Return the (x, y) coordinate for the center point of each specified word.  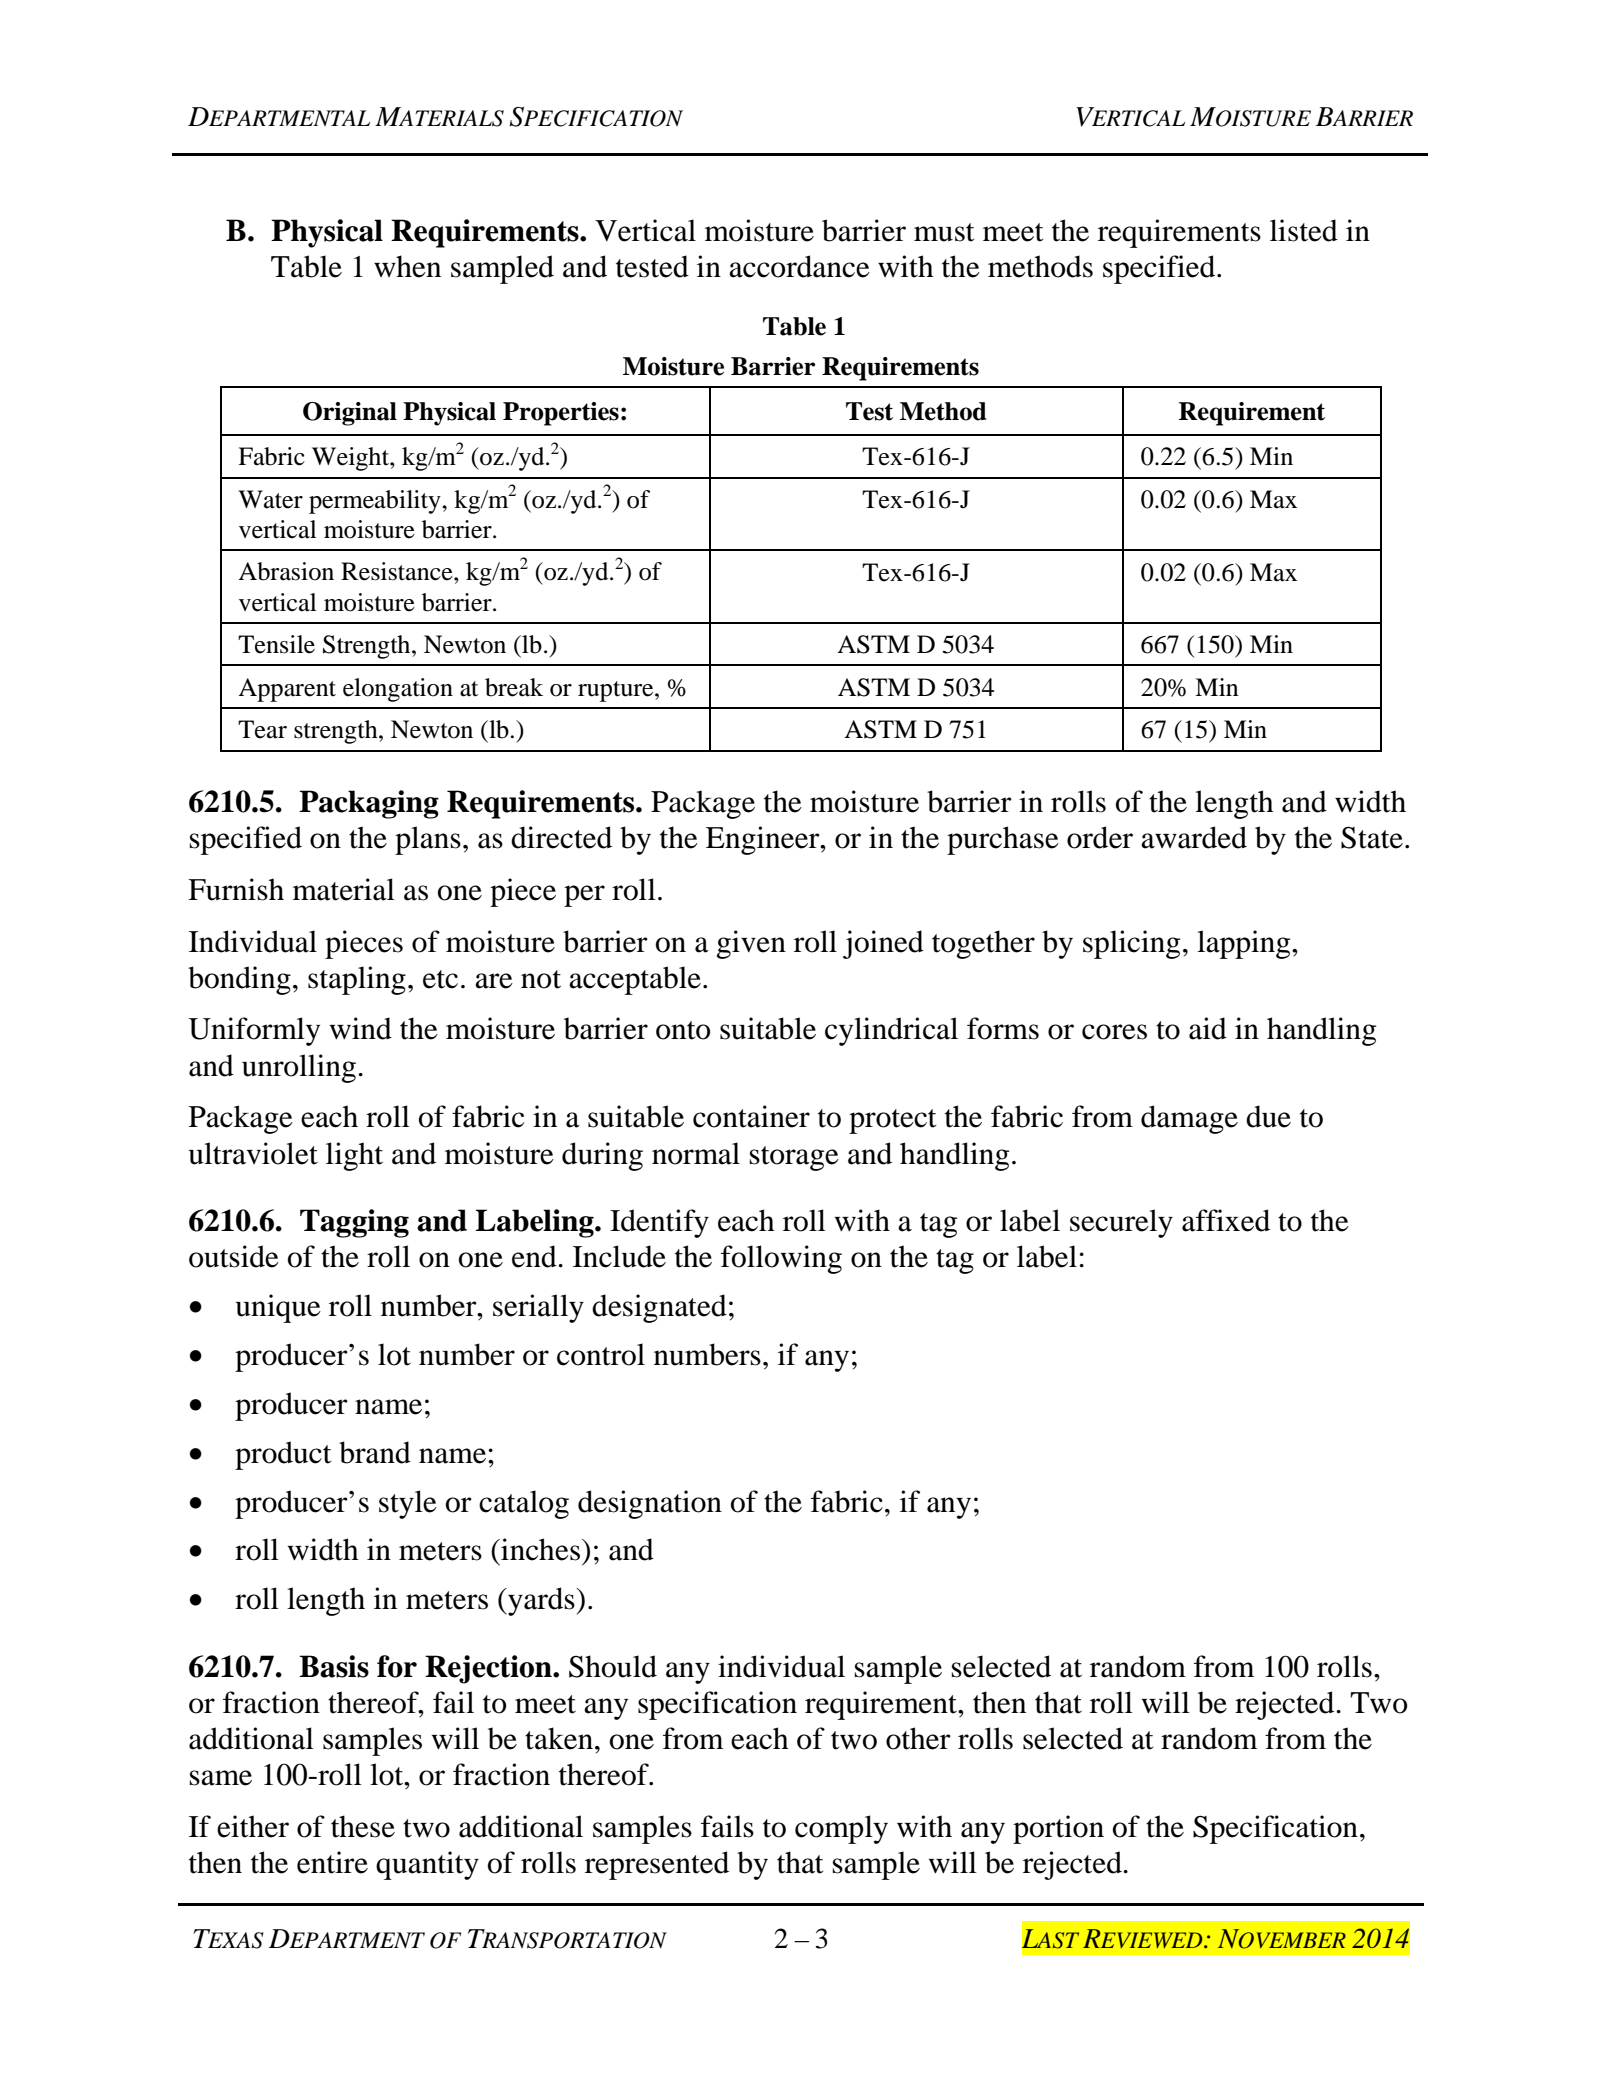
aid (1208, 1028)
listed (1304, 230)
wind (361, 1028)
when (407, 266)
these (363, 1826)
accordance (799, 266)
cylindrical (891, 1031)
